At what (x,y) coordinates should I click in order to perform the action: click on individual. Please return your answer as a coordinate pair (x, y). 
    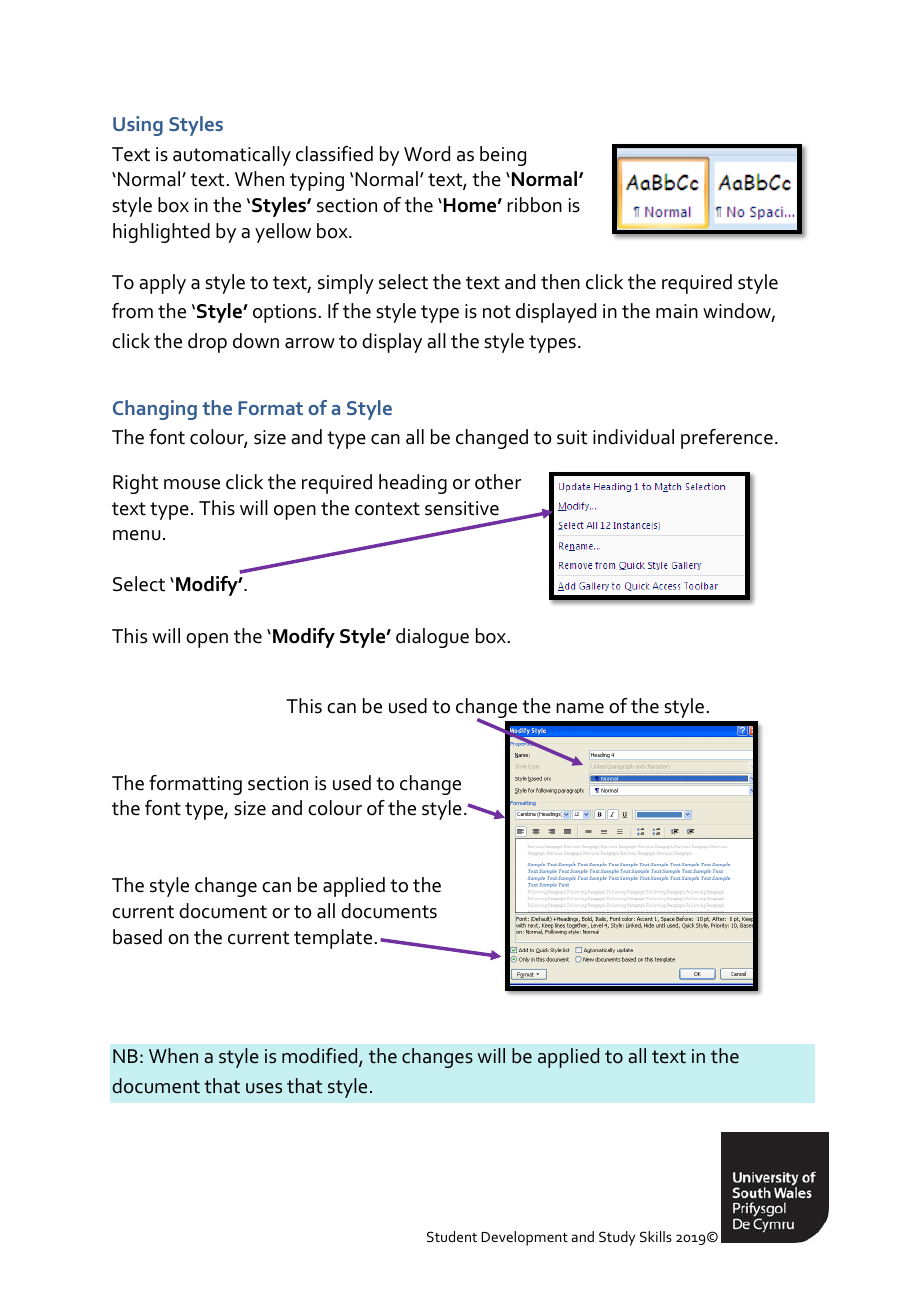
    Looking at the image, I should click on (633, 437).
